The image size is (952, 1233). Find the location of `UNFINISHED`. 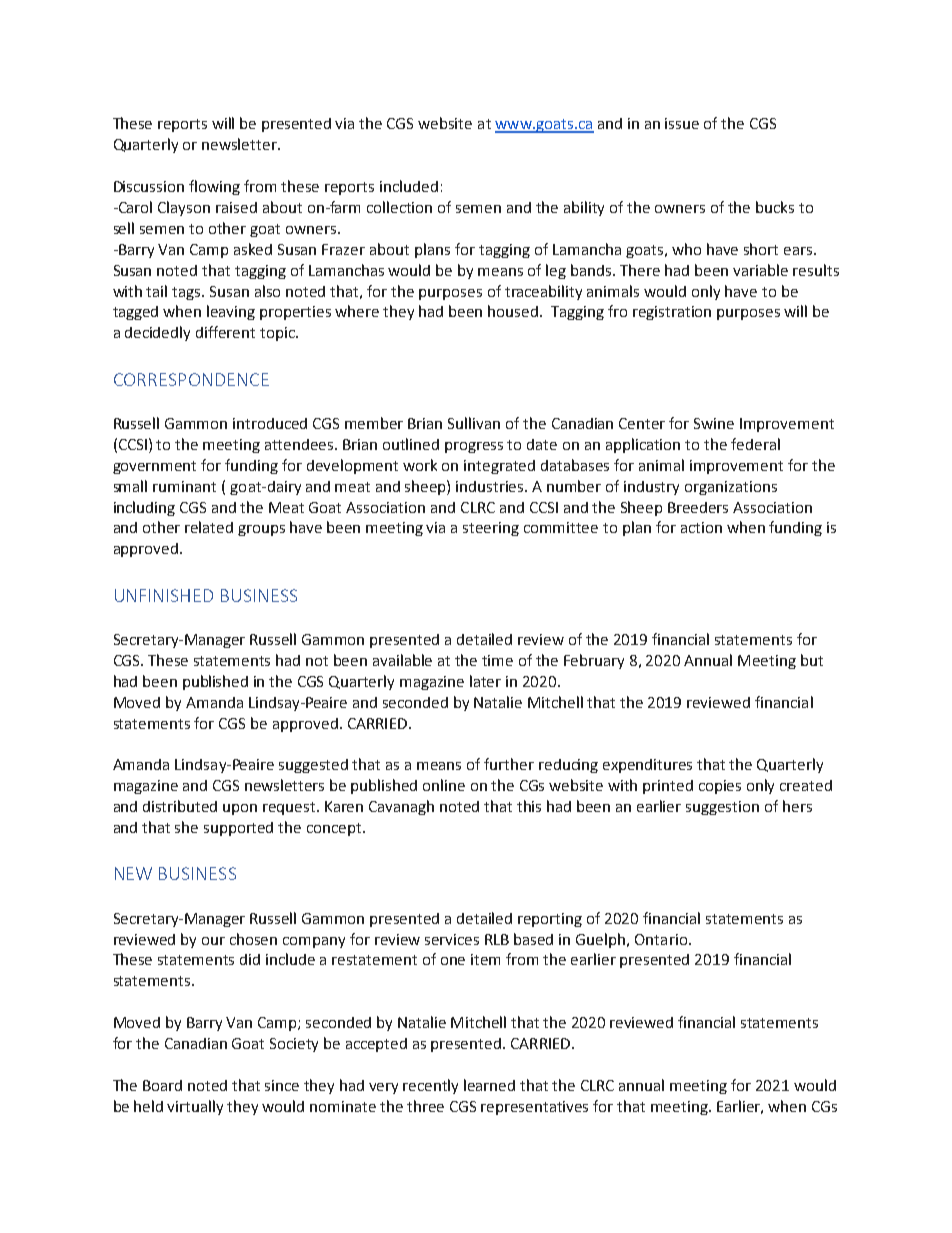

UNFINISHED is located at coordinates (164, 595).
